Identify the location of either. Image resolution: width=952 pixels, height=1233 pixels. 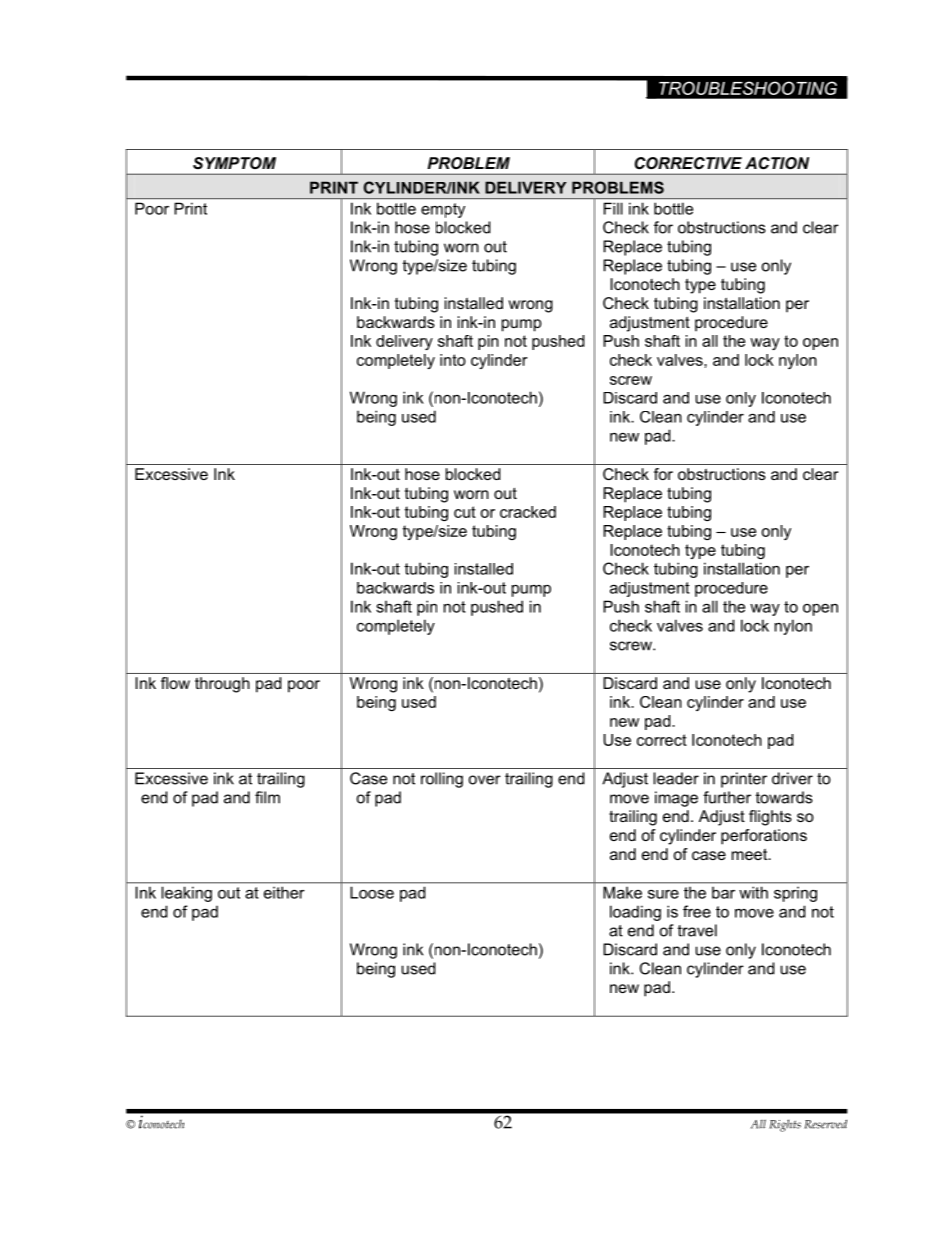
(284, 893).
